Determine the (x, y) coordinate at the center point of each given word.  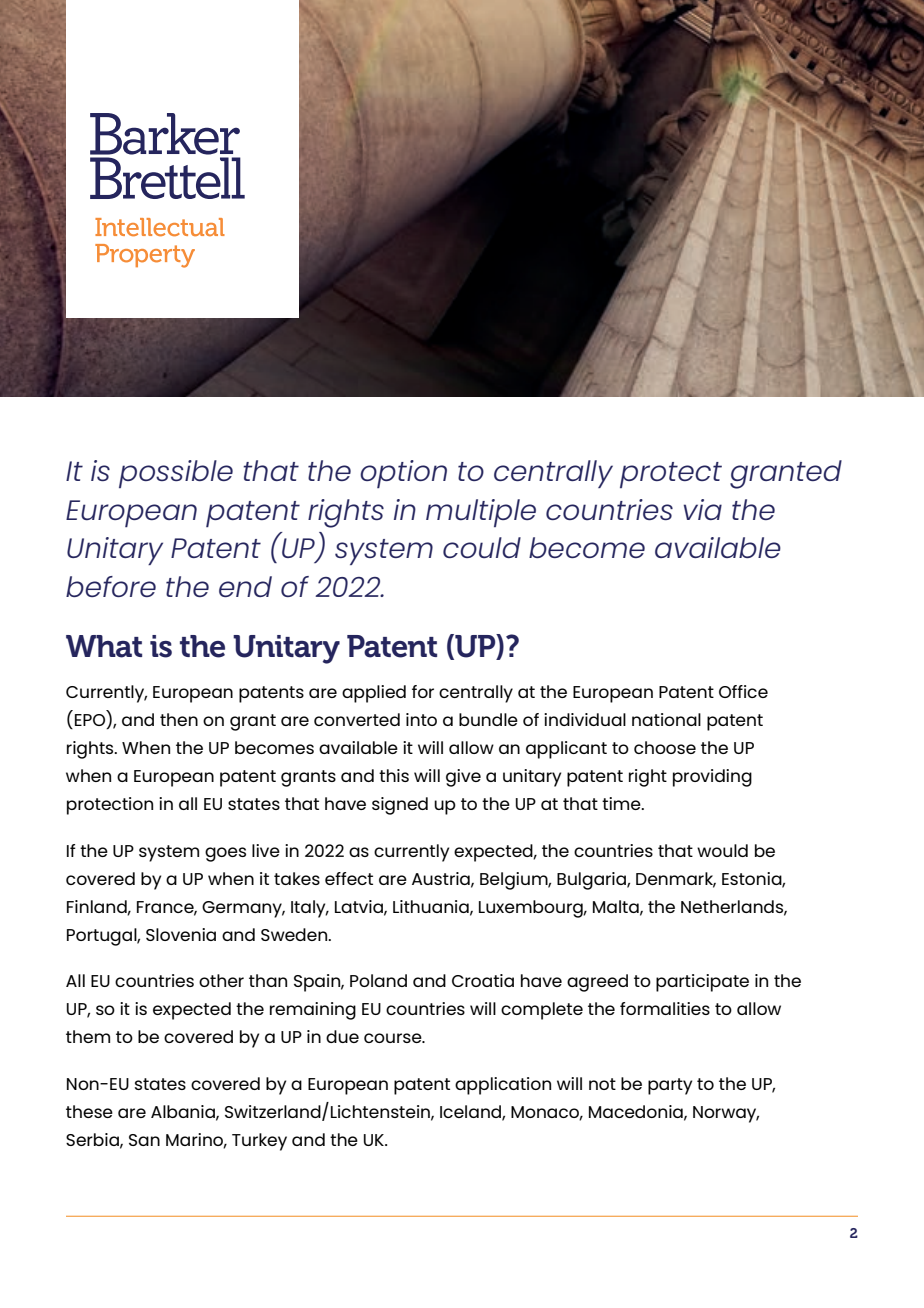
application (503, 1086)
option (403, 474)
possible (176, 474)
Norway (726, 1114)
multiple (481, 513)
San (144, 1140)
